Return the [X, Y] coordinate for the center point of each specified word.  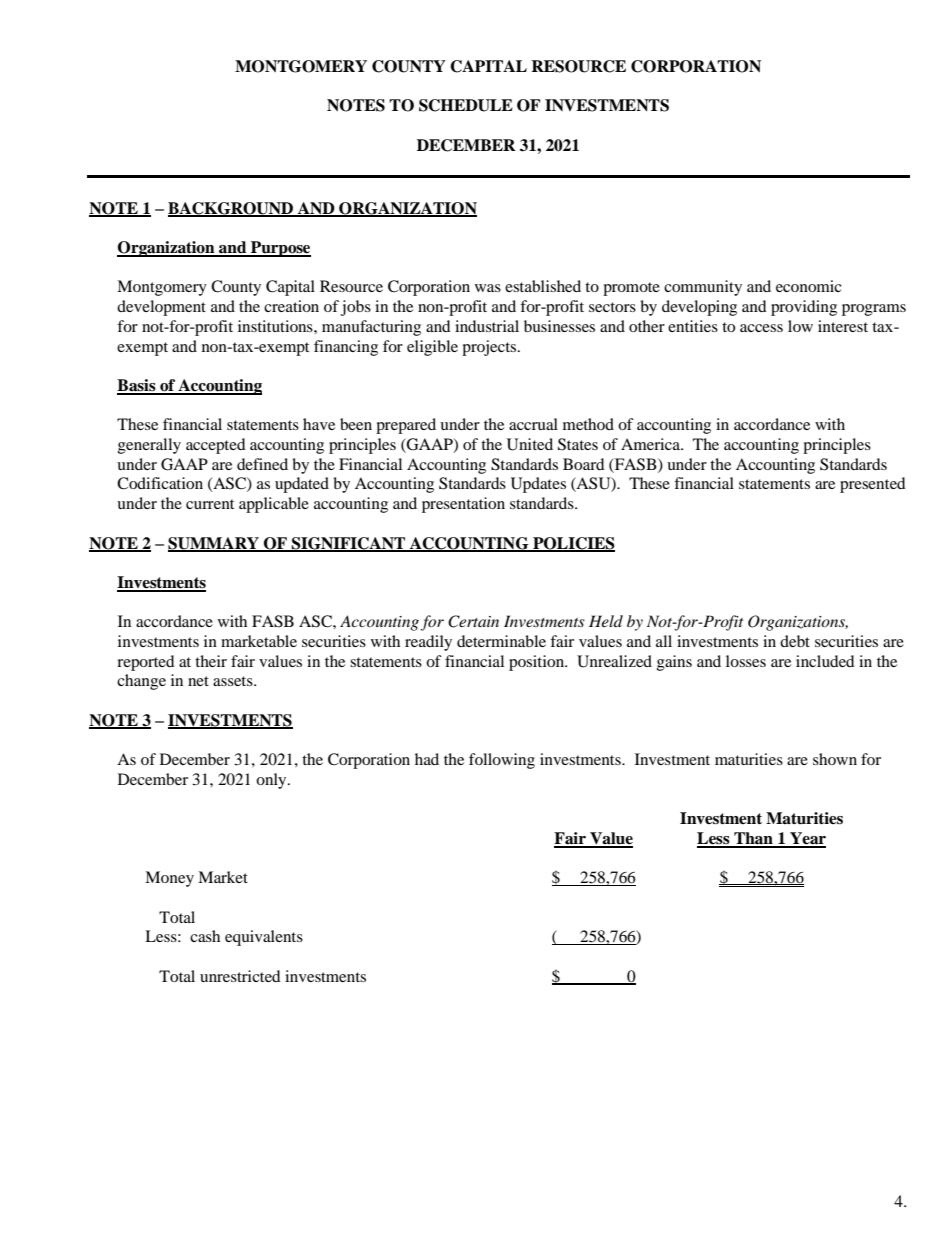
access [761, 328]
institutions [276, 326]
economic [809, 286]
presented [873, 485]
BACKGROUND [231, 209]
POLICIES [573, 544]
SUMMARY [214, 544]
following [502, 761]
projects [490, 348]
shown [835, 759]
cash [205, 936]
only [272, 781]
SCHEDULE [466, 105]
